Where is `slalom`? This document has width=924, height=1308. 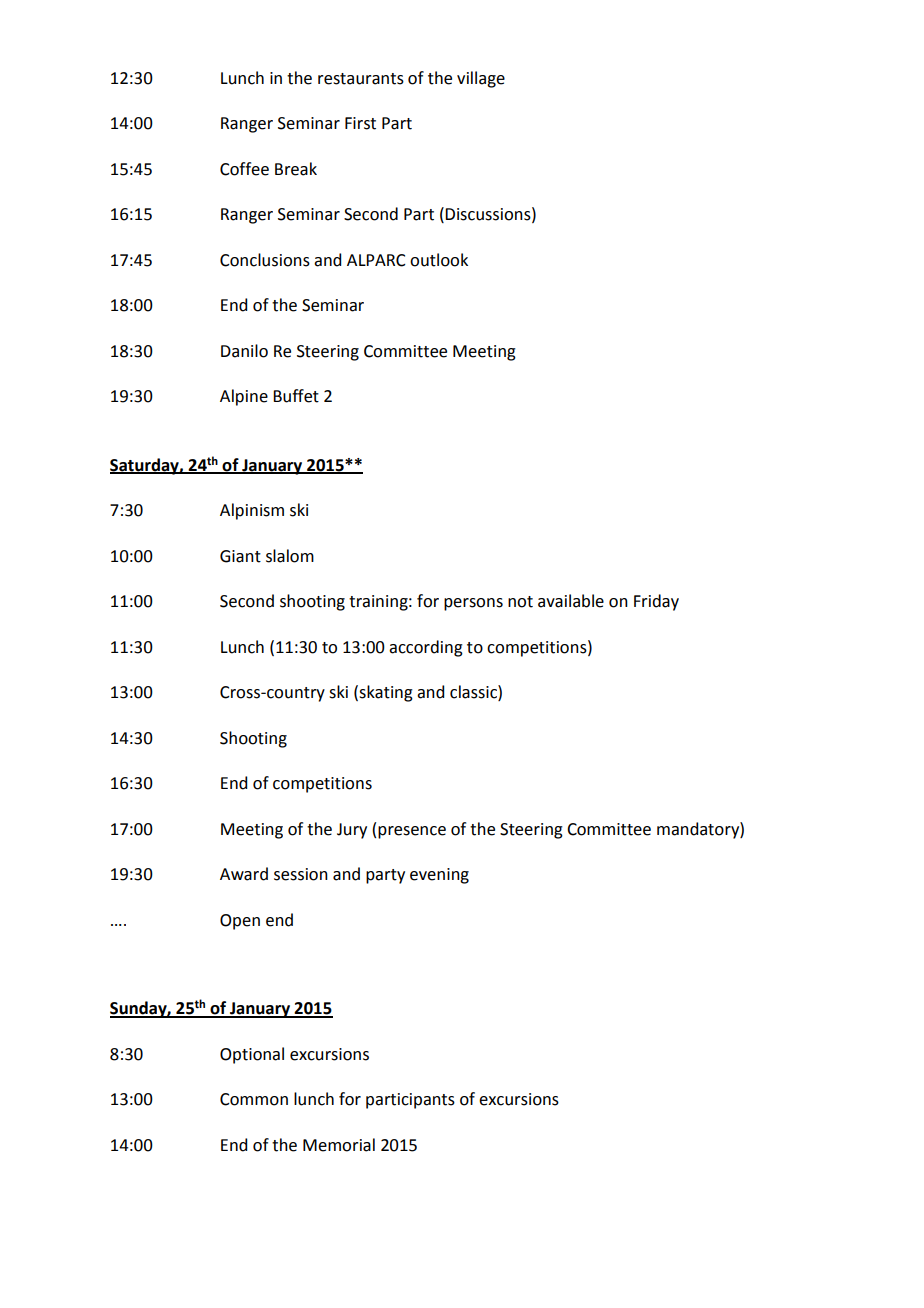
slalom is located at coordinates (290, 556).
